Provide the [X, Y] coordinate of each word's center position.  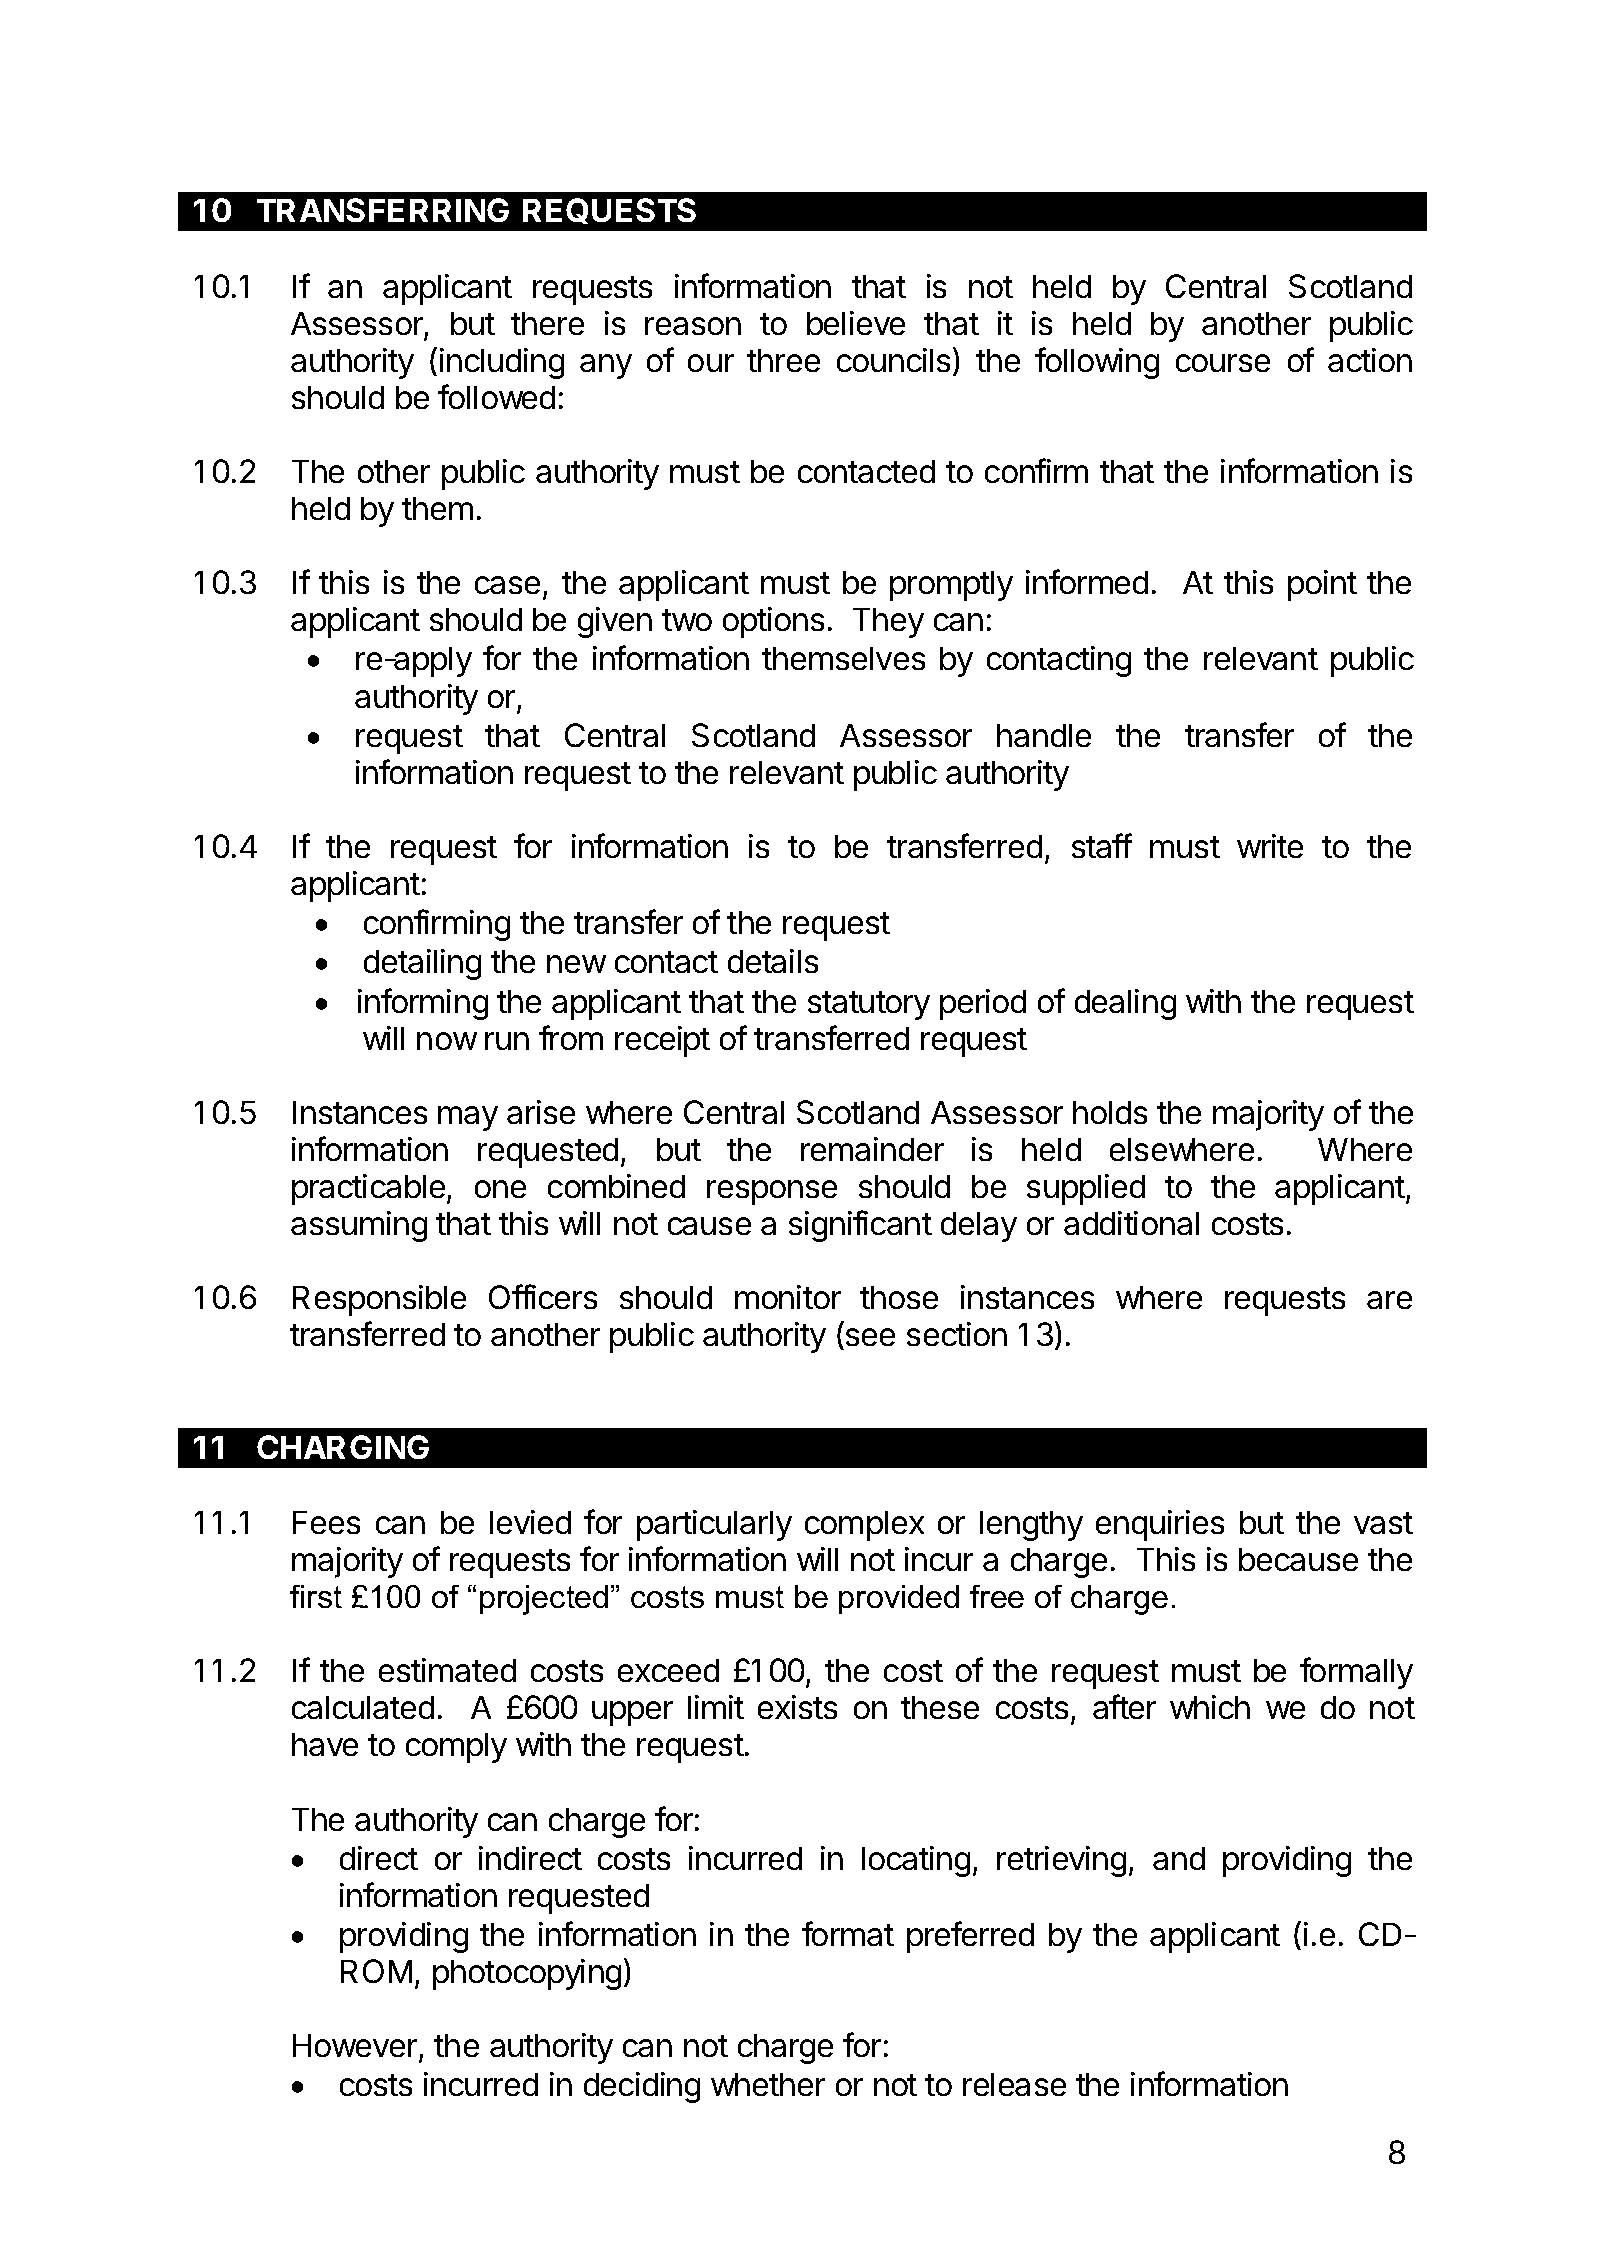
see [869, 1339]
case [507, 585]
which [1210, 1707]
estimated [447, 1670]
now [447, 1041]
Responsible [379, 1300]
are [1389, 1300]
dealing [1125, 1004]
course [1223, 363]
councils [893, 360]
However [356, 2047]
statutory [869, 1005]
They [888, 623]
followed [496, 396]
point [1322, 585]
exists [797, 1707]
